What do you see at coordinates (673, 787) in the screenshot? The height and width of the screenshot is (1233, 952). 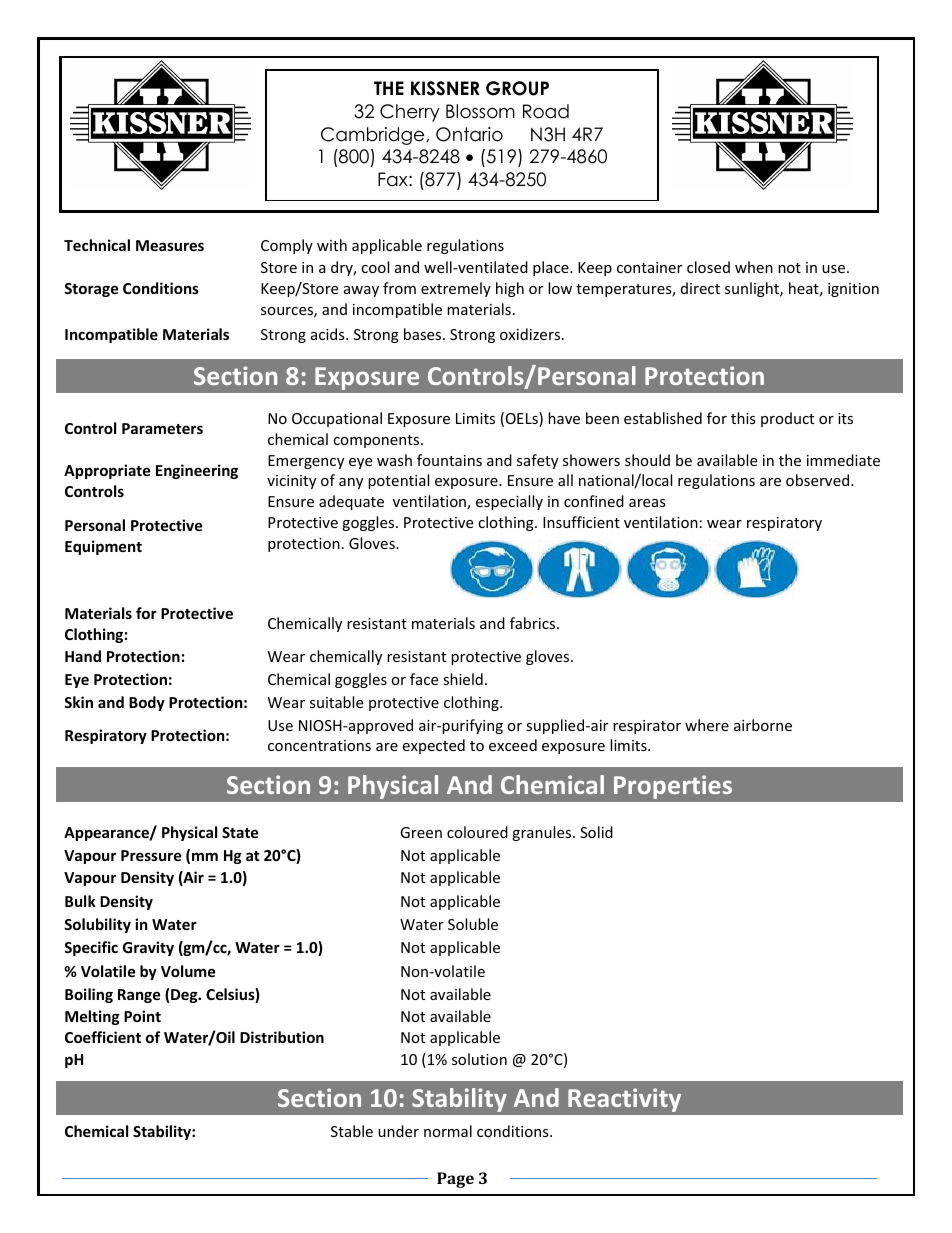 I see `Properties` at bounding box center [673, 787].
